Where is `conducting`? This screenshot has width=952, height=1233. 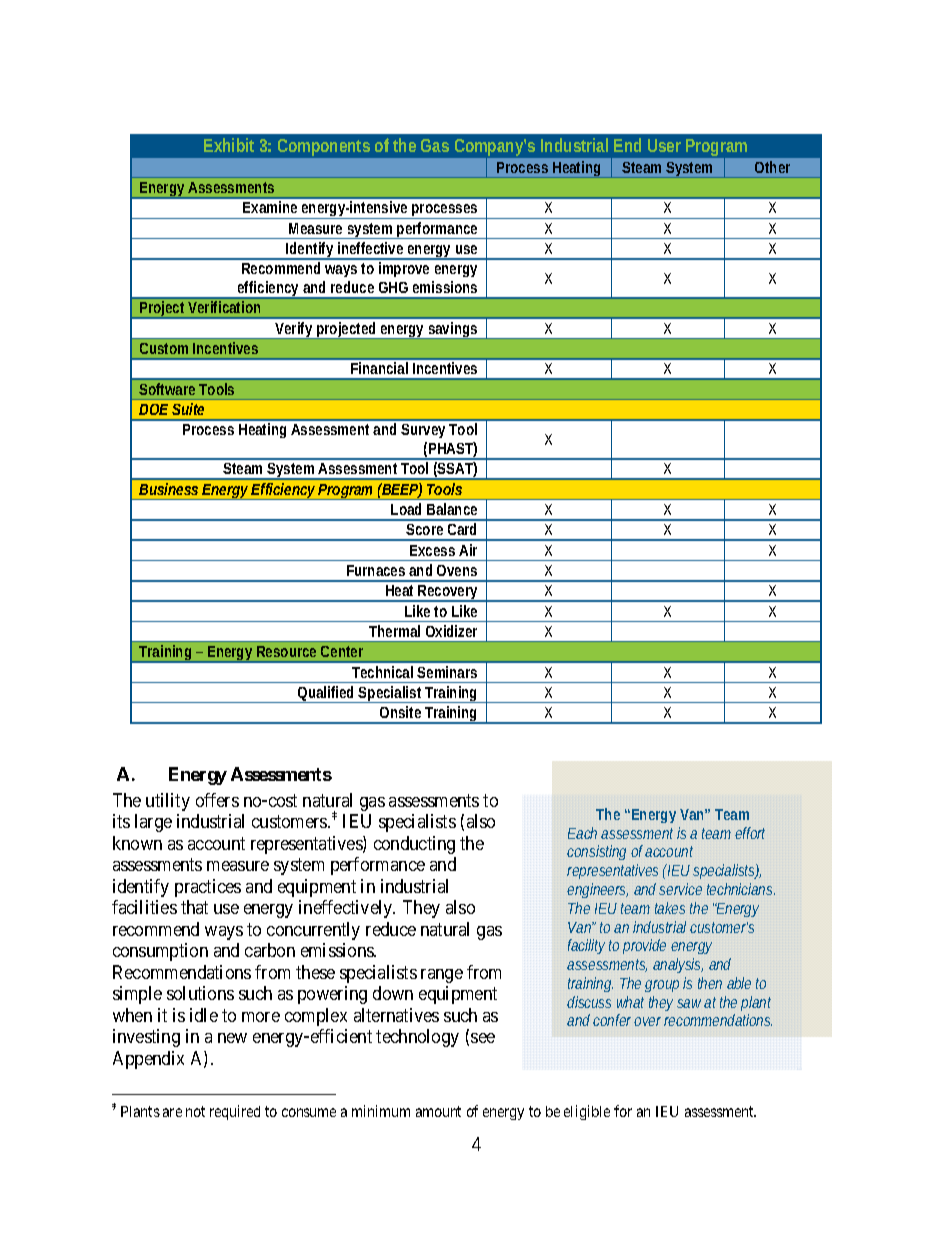
conducting is located at coordinates (414, 845).
